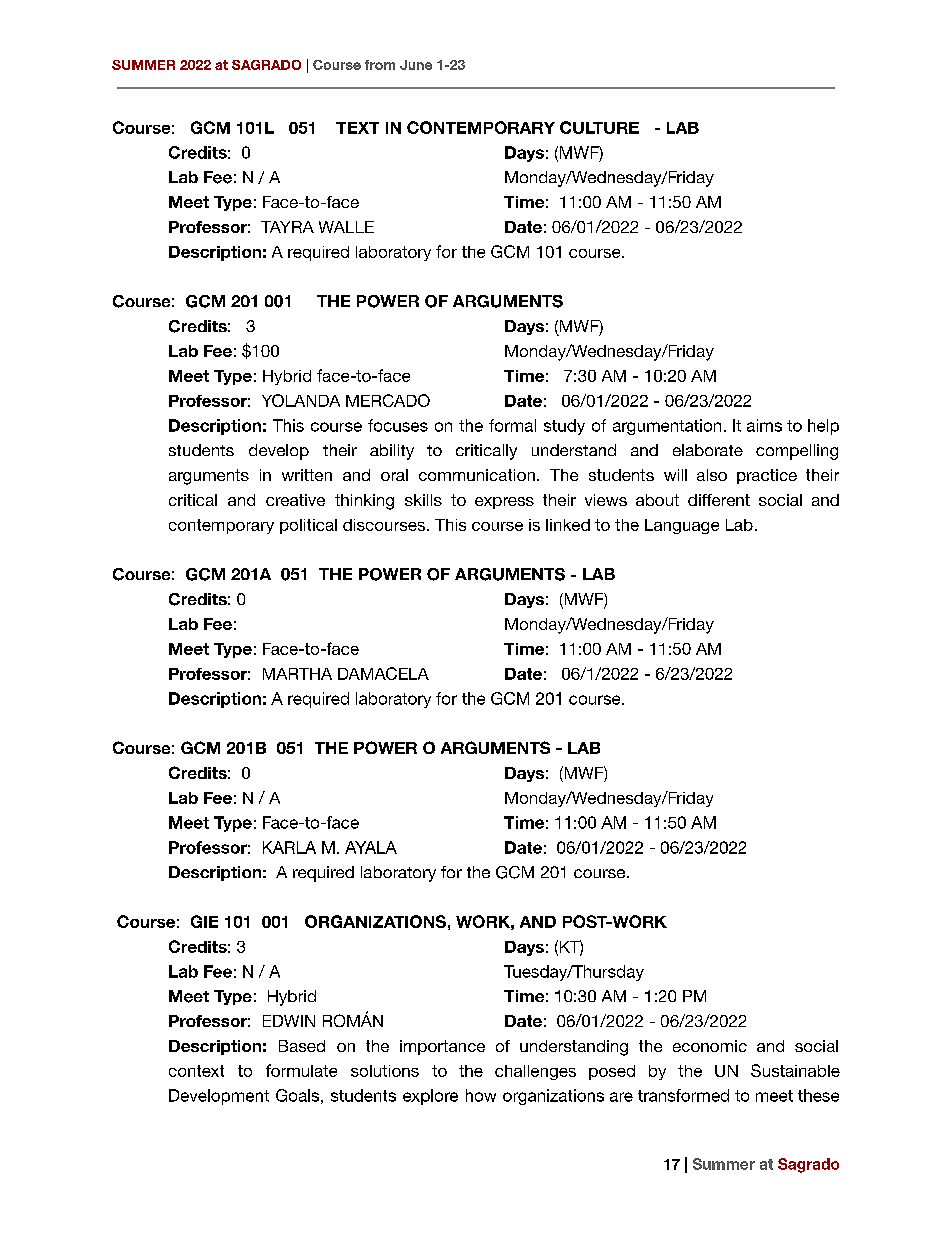 This document has width=952, height=1233. What do you see at coordinates (301, 1070) in the document?
I see `formulate` at bounding box center [301, 1070].
